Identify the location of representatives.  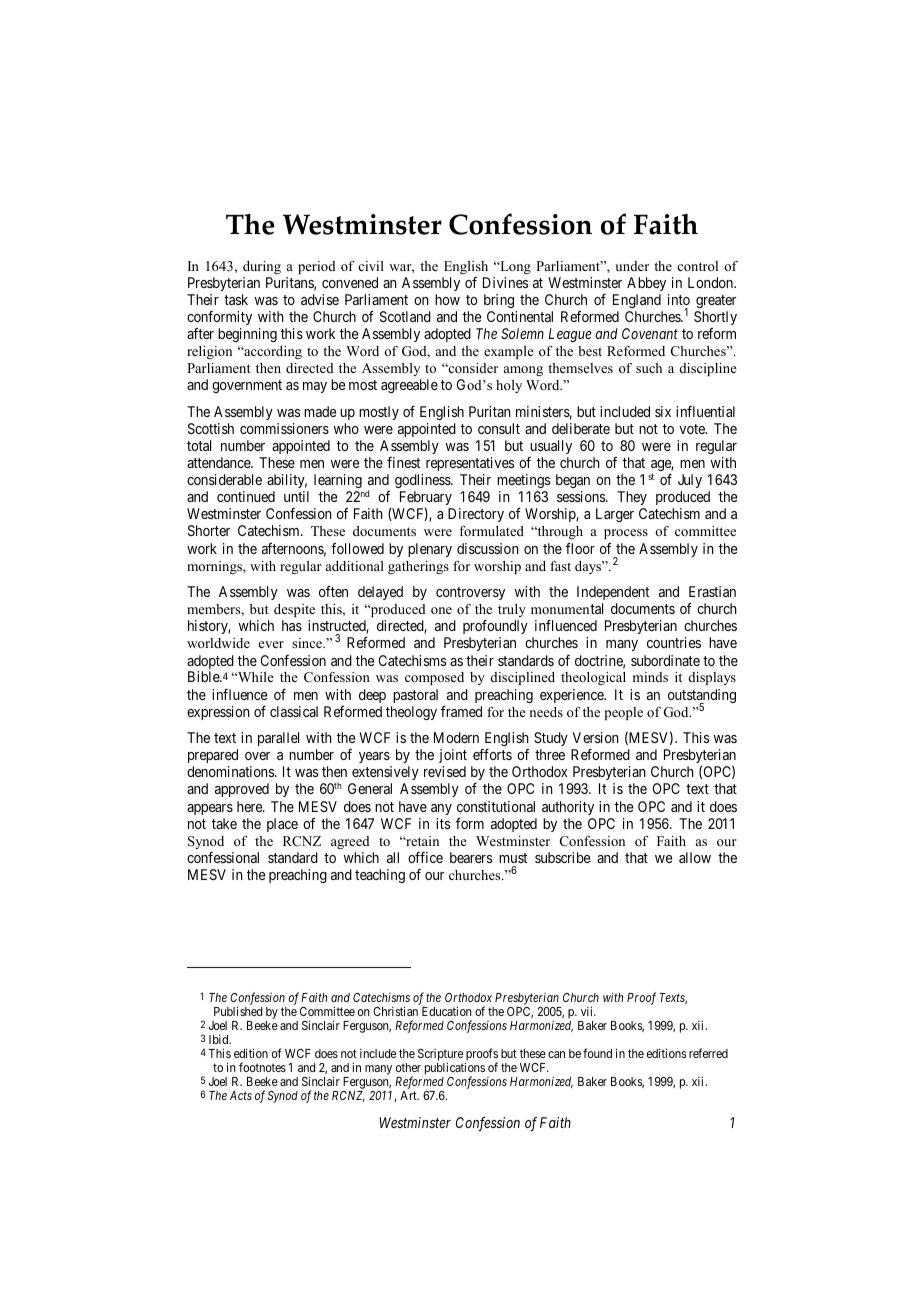
(470, 464).
